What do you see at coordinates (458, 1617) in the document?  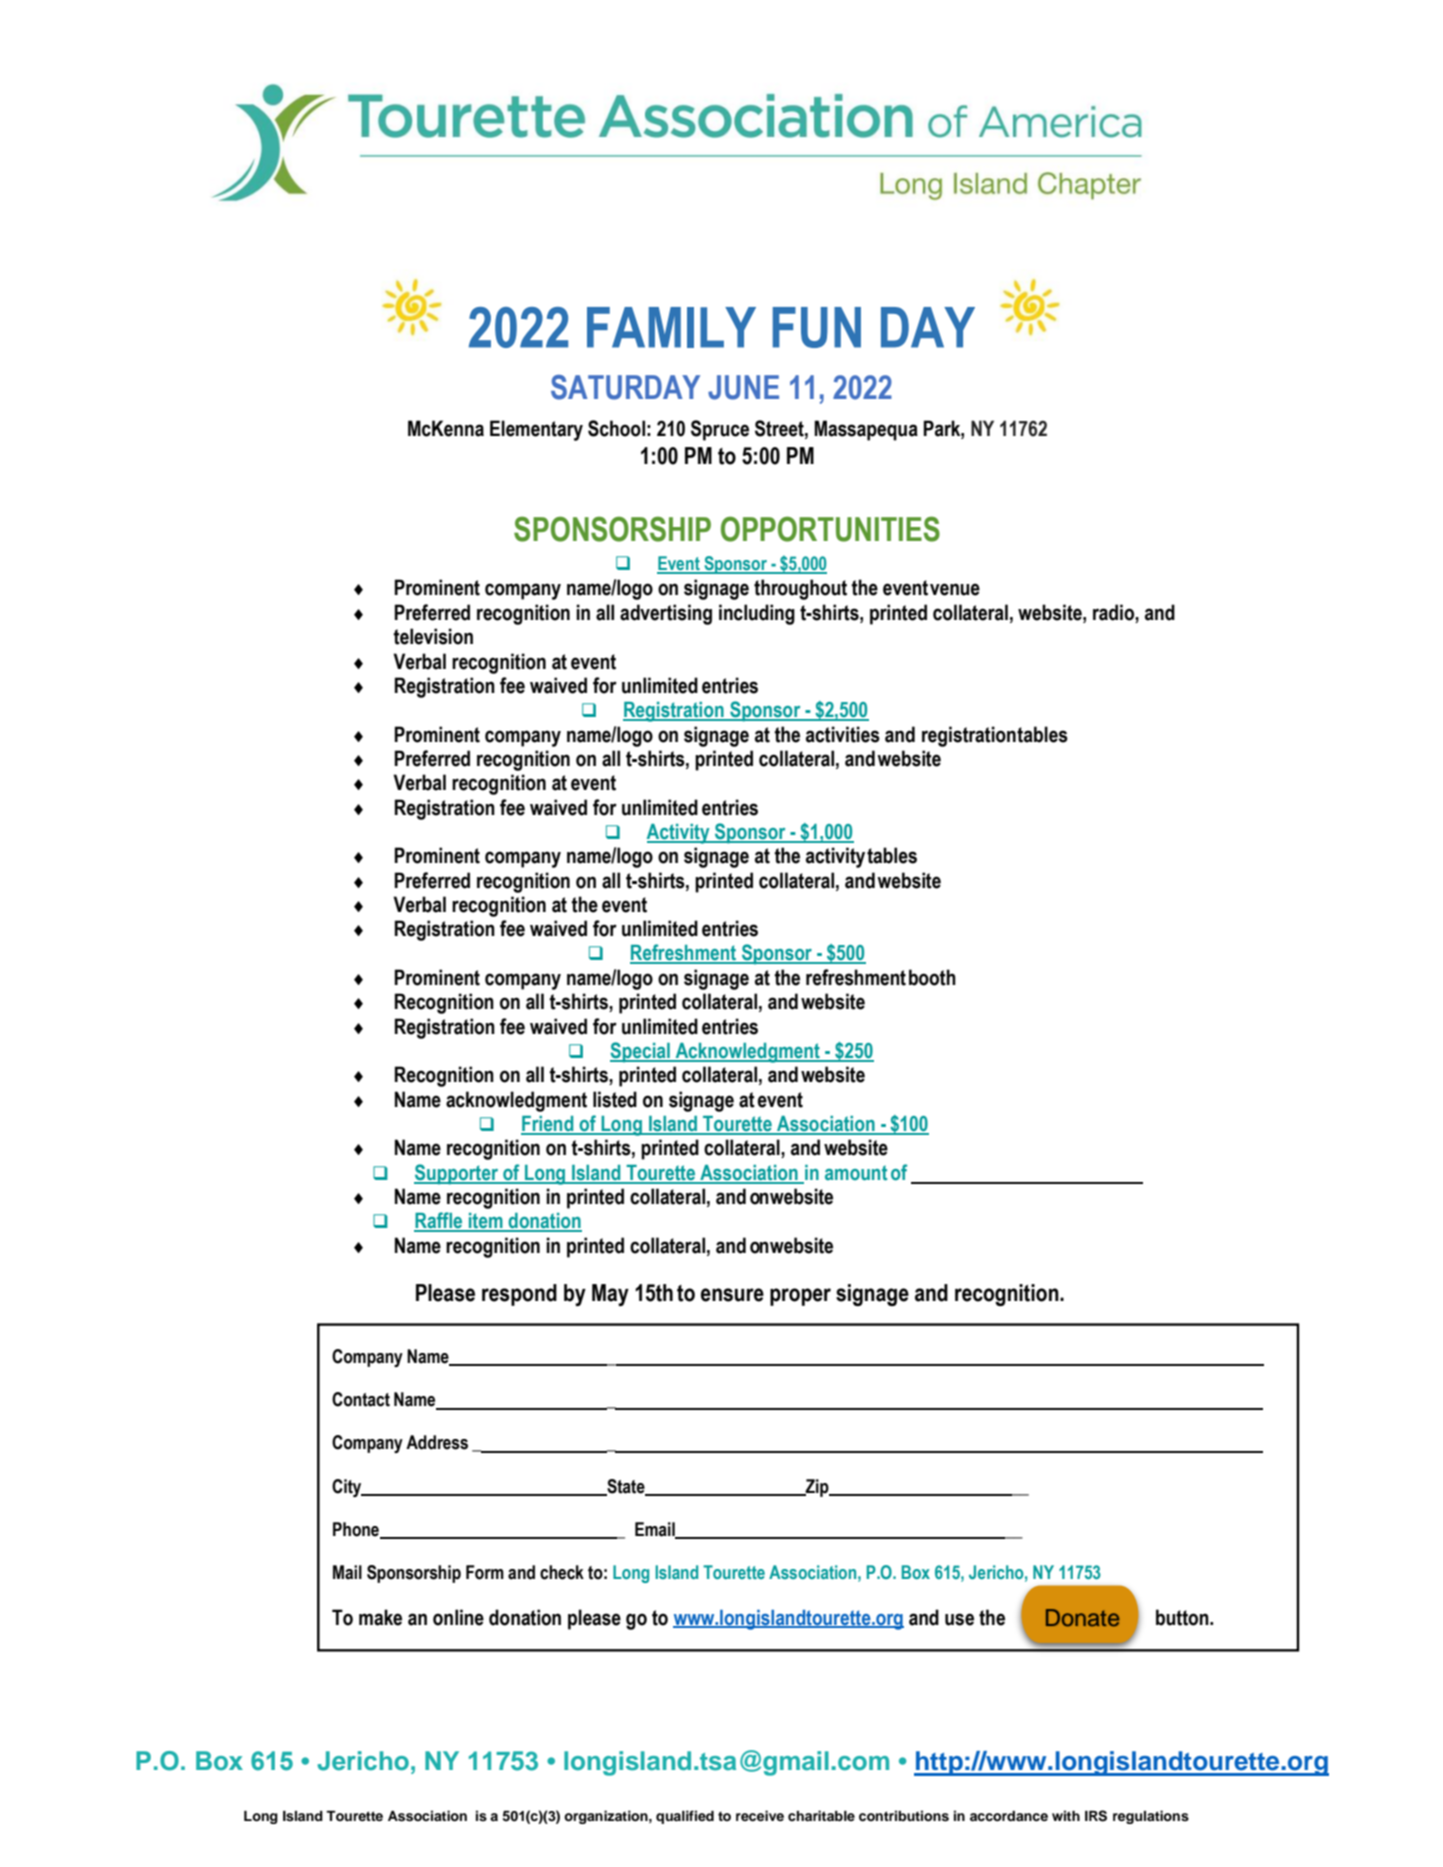 I see `online` at bounding box center [458, 1617].
